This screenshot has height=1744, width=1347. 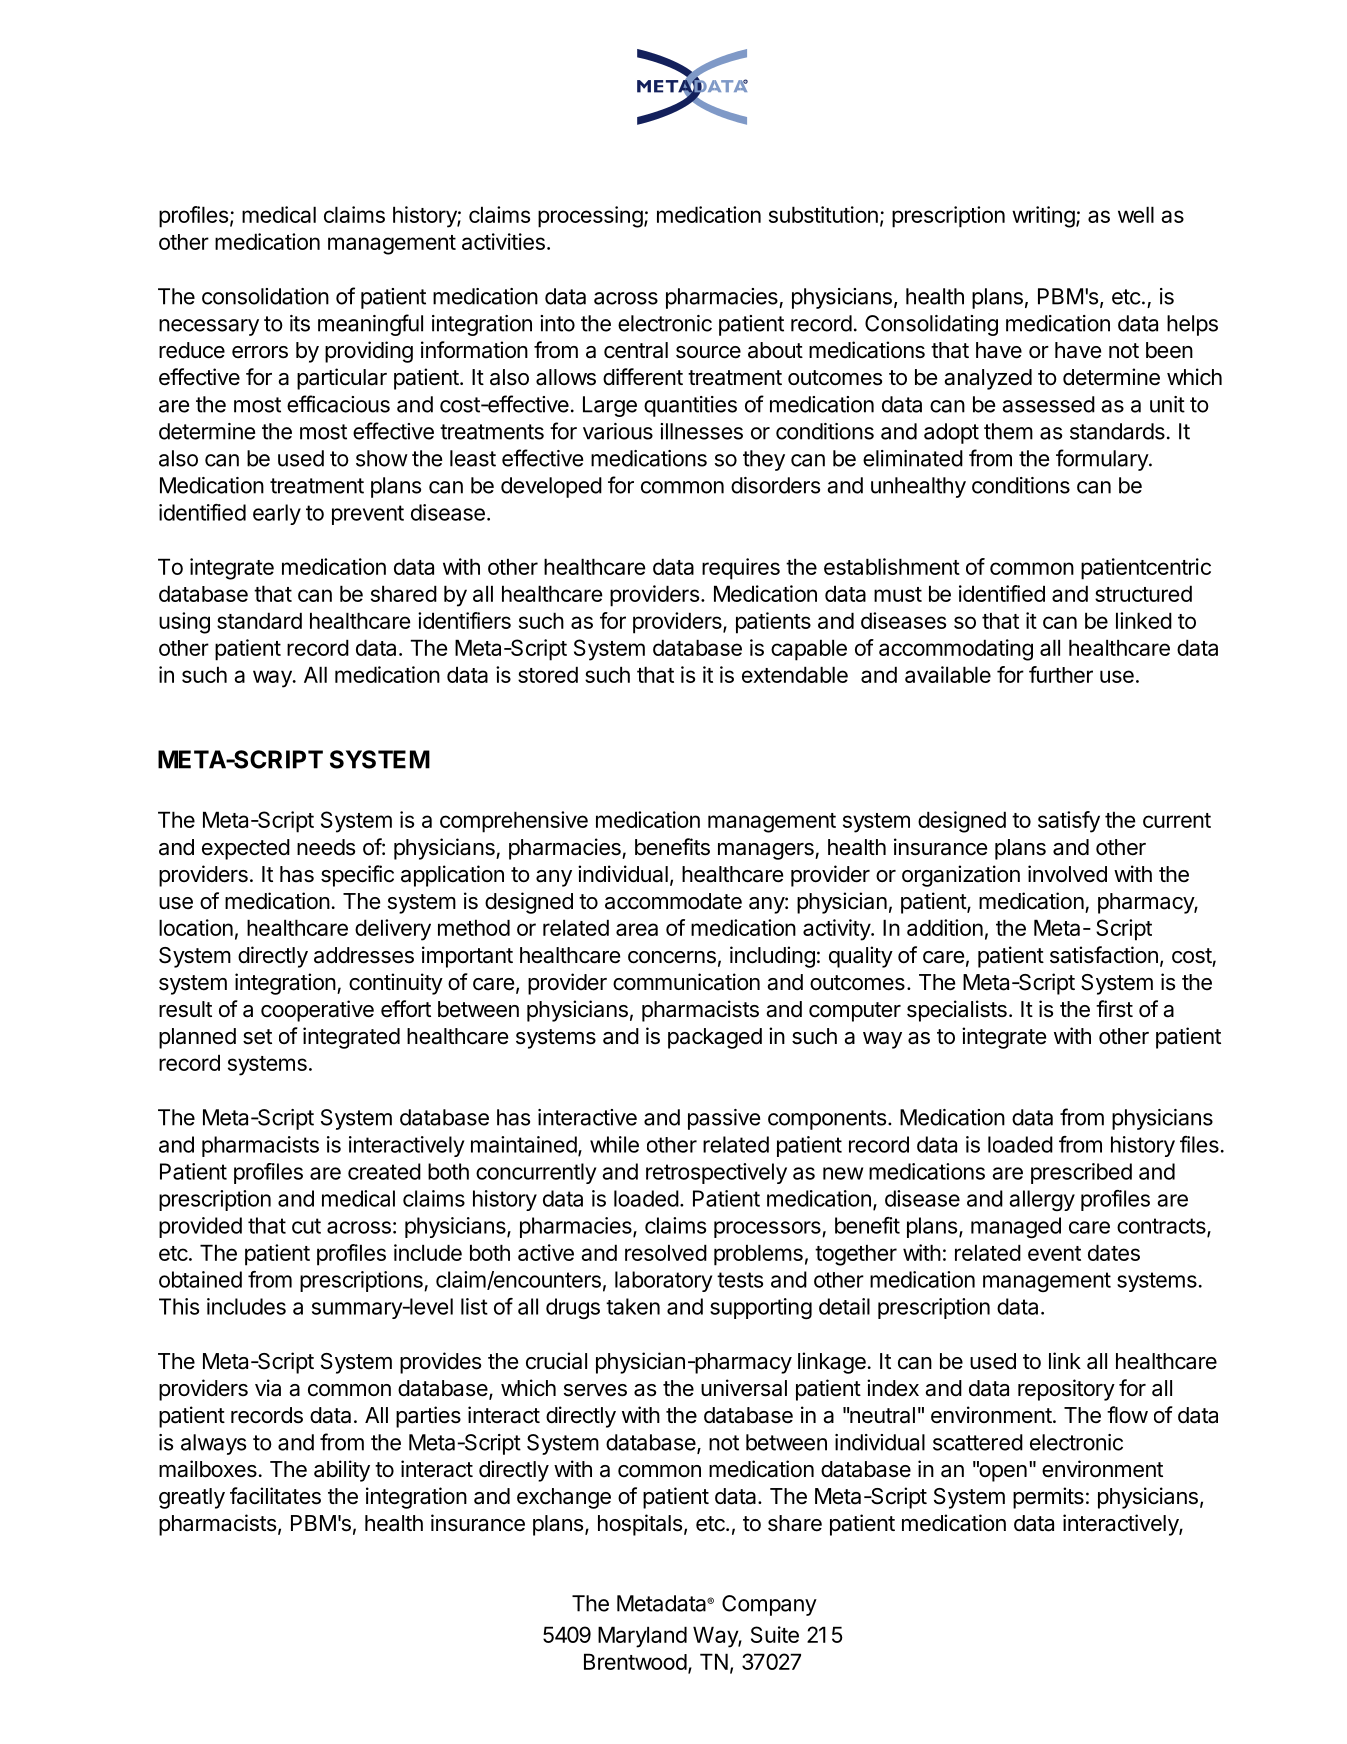 I want to click on retrospectively, so click(x=716, y=1173).
